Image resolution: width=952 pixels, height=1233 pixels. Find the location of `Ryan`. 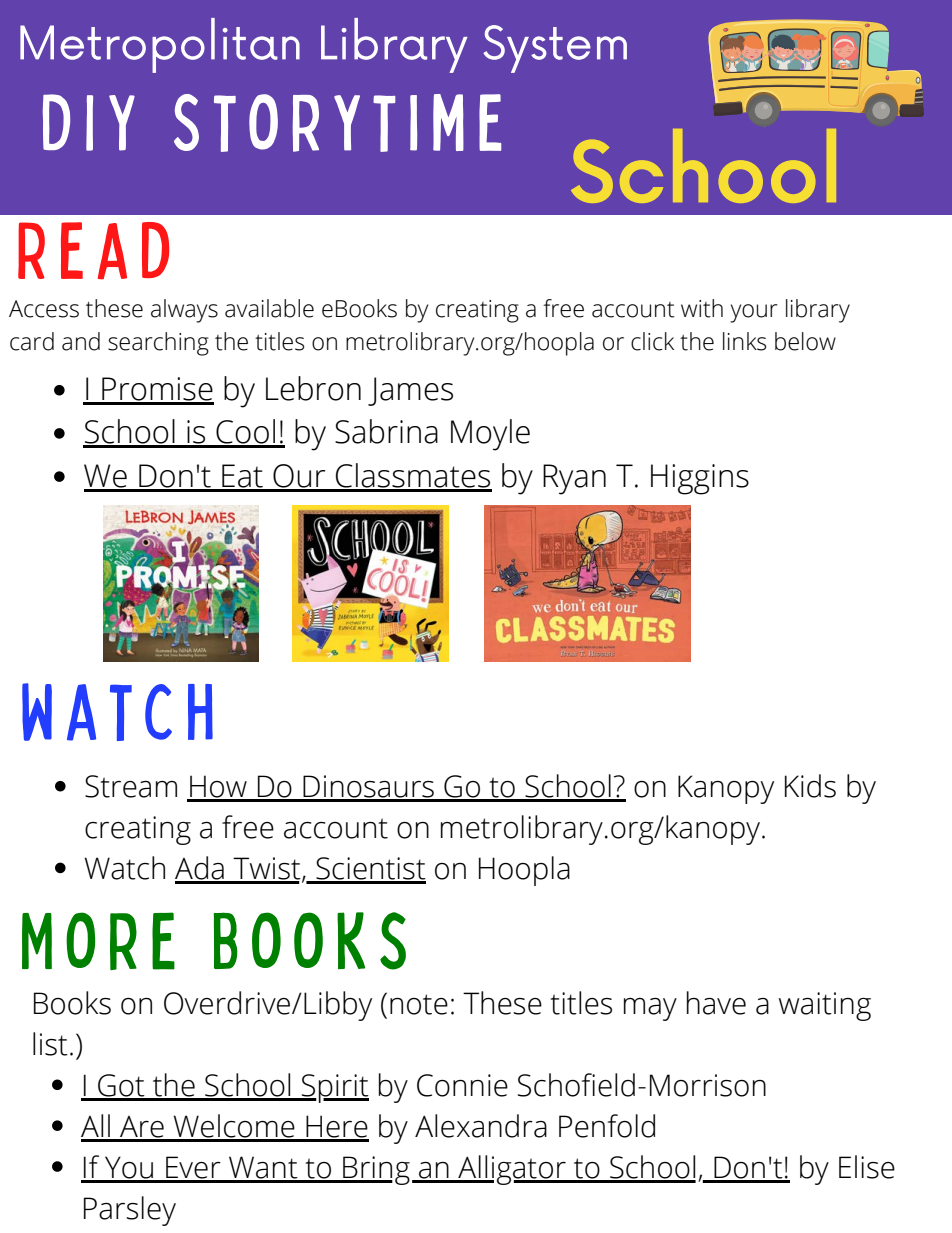

Ryan is located at coordinates (574, 479).
